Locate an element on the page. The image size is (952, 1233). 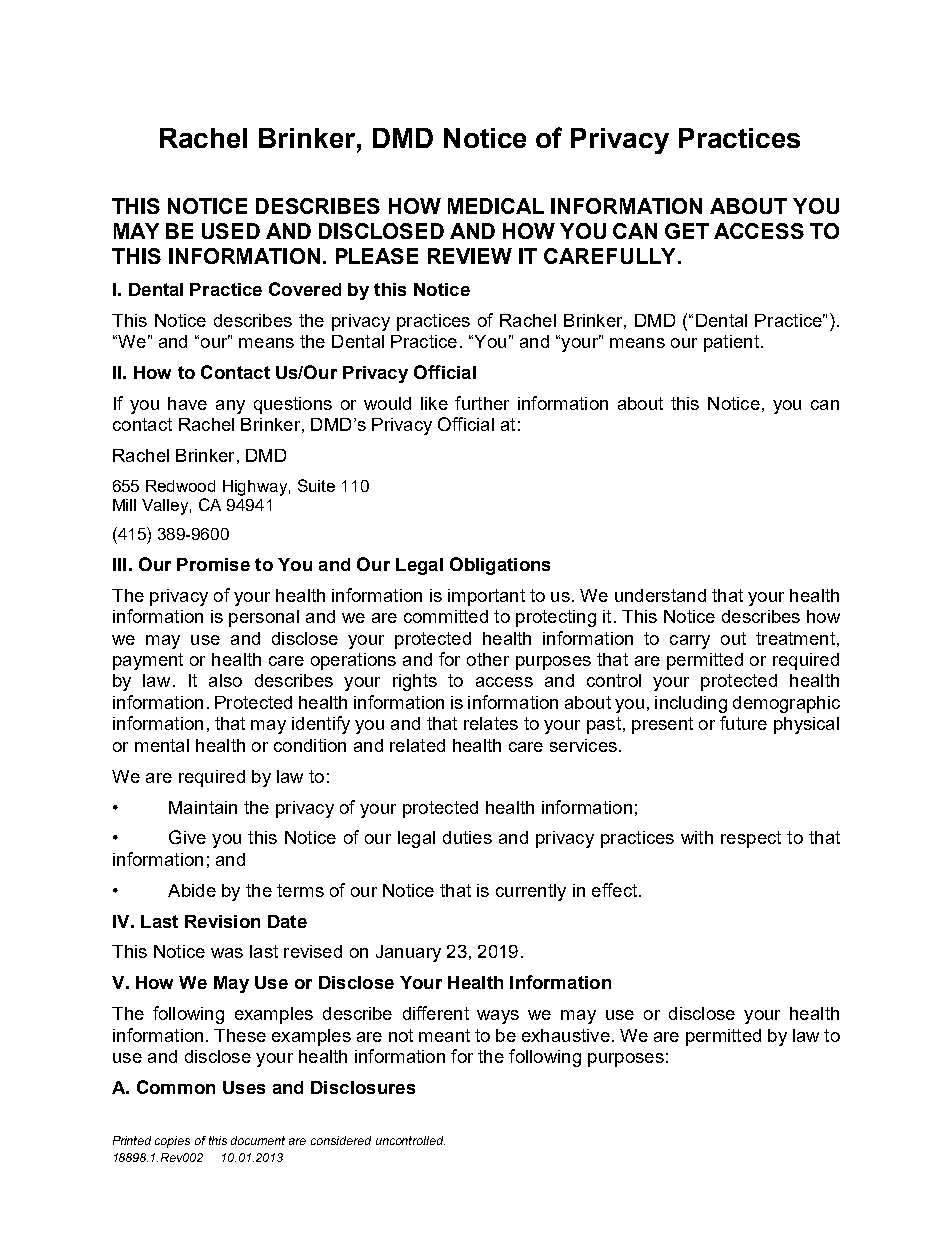
with is located at coordinates (697, 837).
